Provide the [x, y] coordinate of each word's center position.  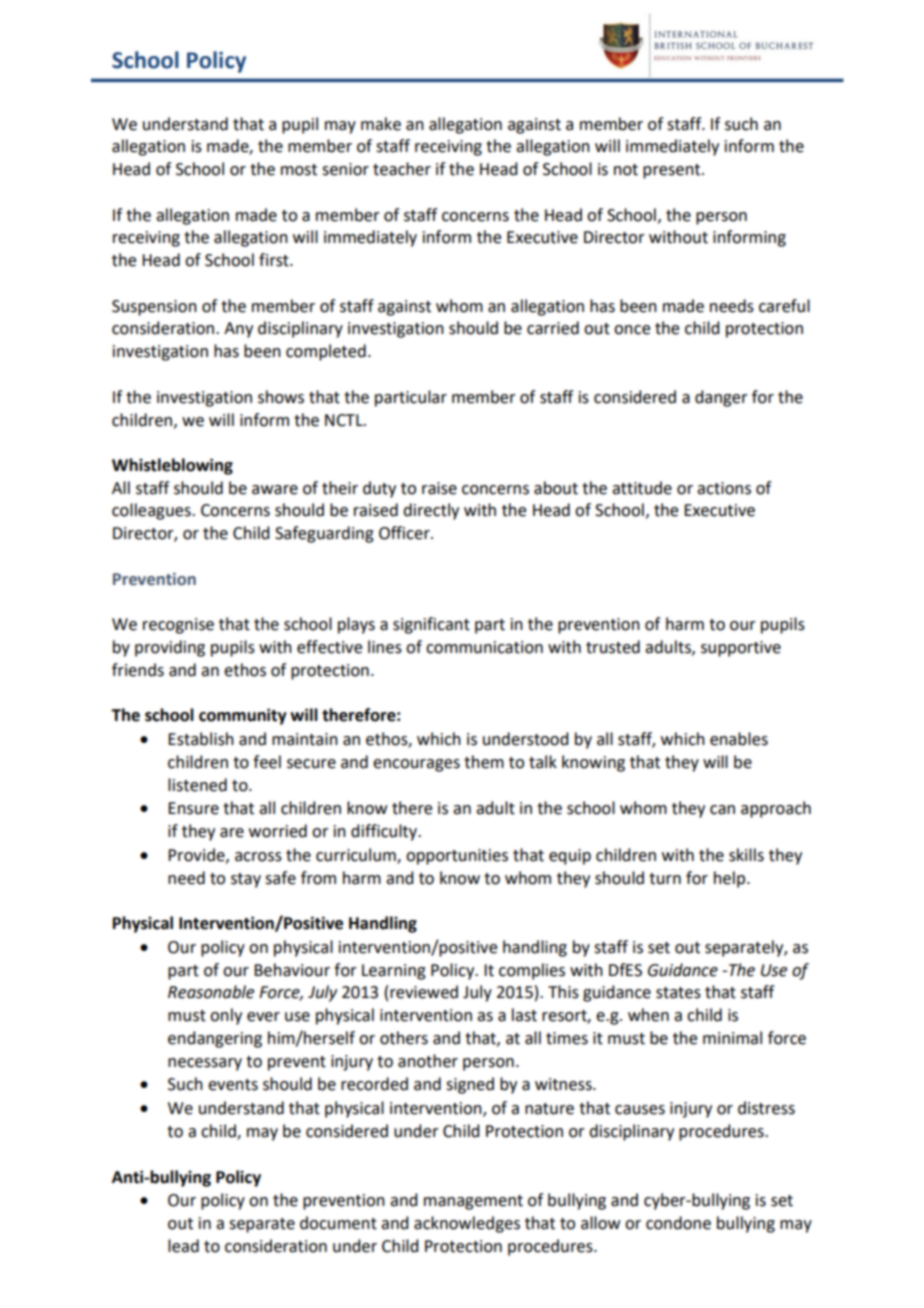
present [673, 171]
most [299, 170]
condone [678, 1223]
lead [183, 1246]
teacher [402, 169]
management [473, 1202]
